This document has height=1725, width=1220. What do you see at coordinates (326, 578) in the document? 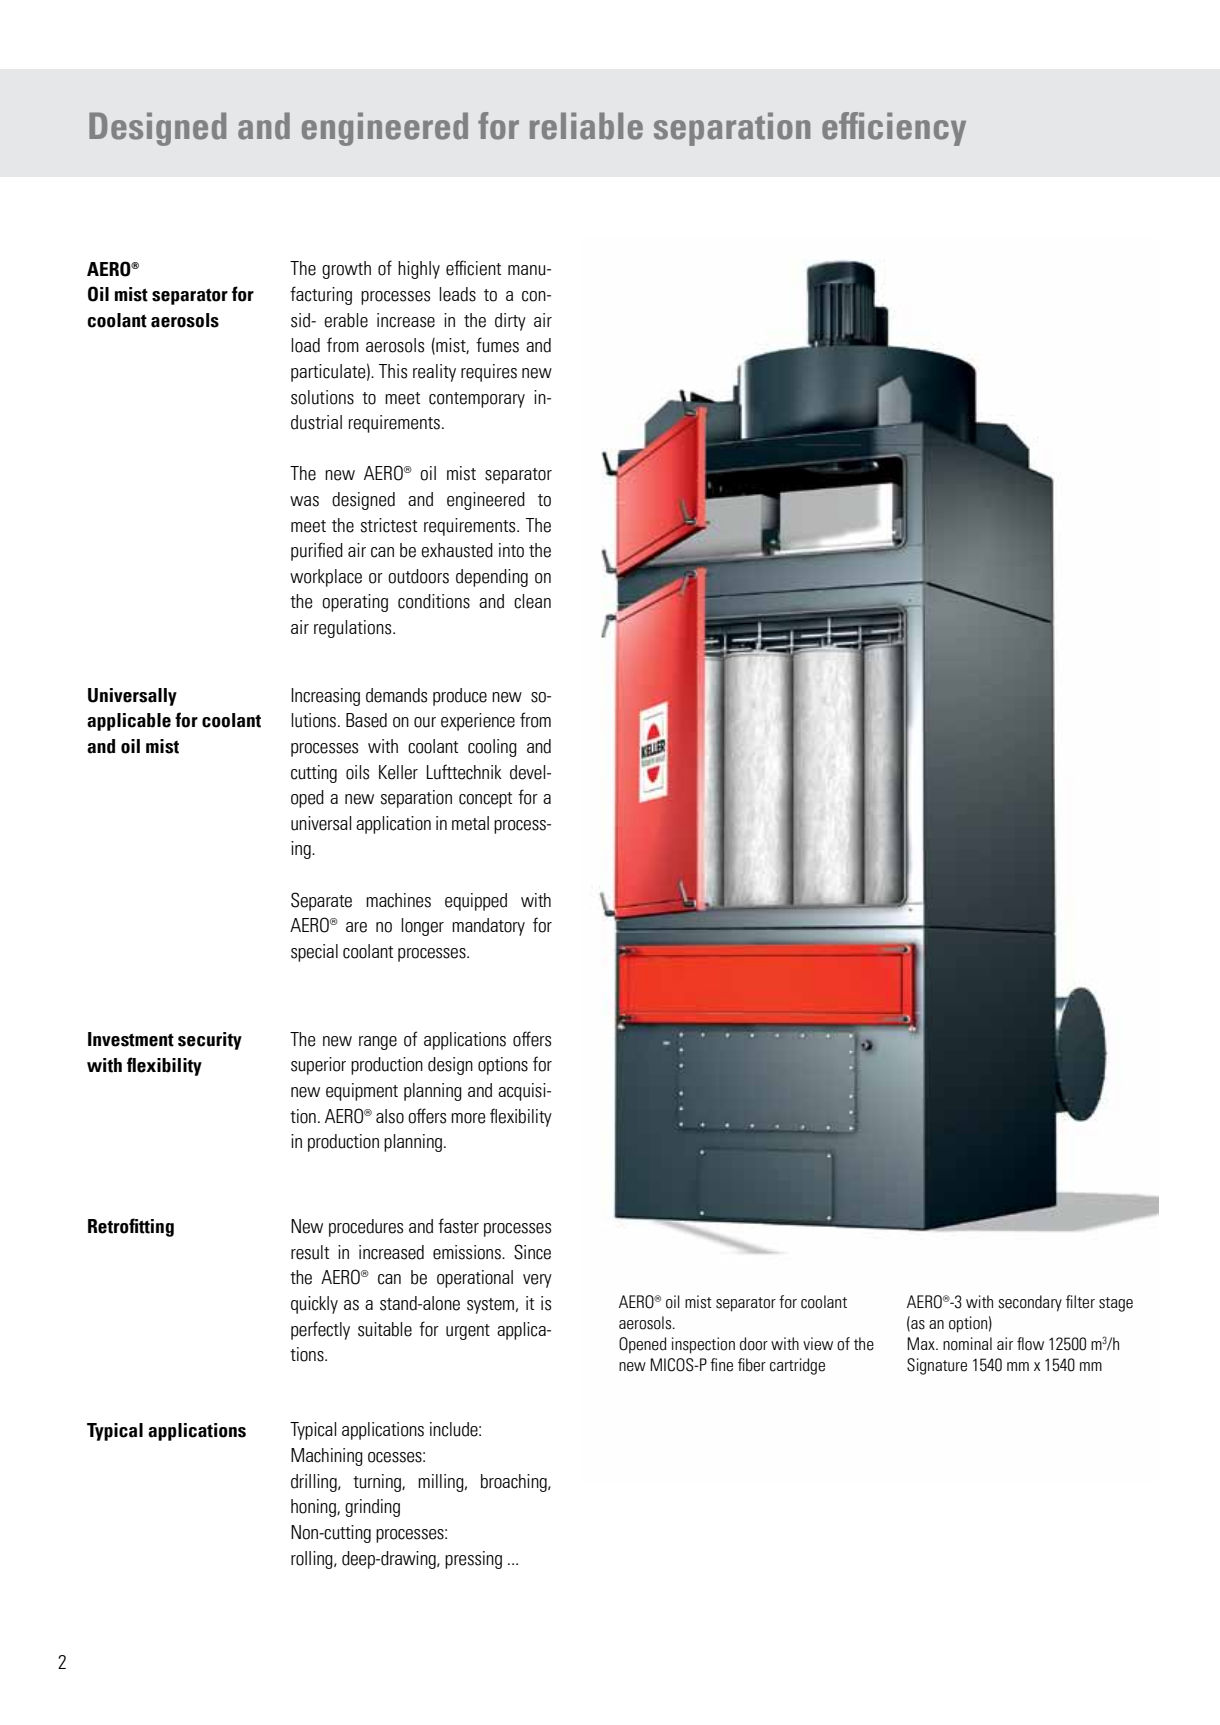
I see `workplace` at bounding box center [326, 578].
